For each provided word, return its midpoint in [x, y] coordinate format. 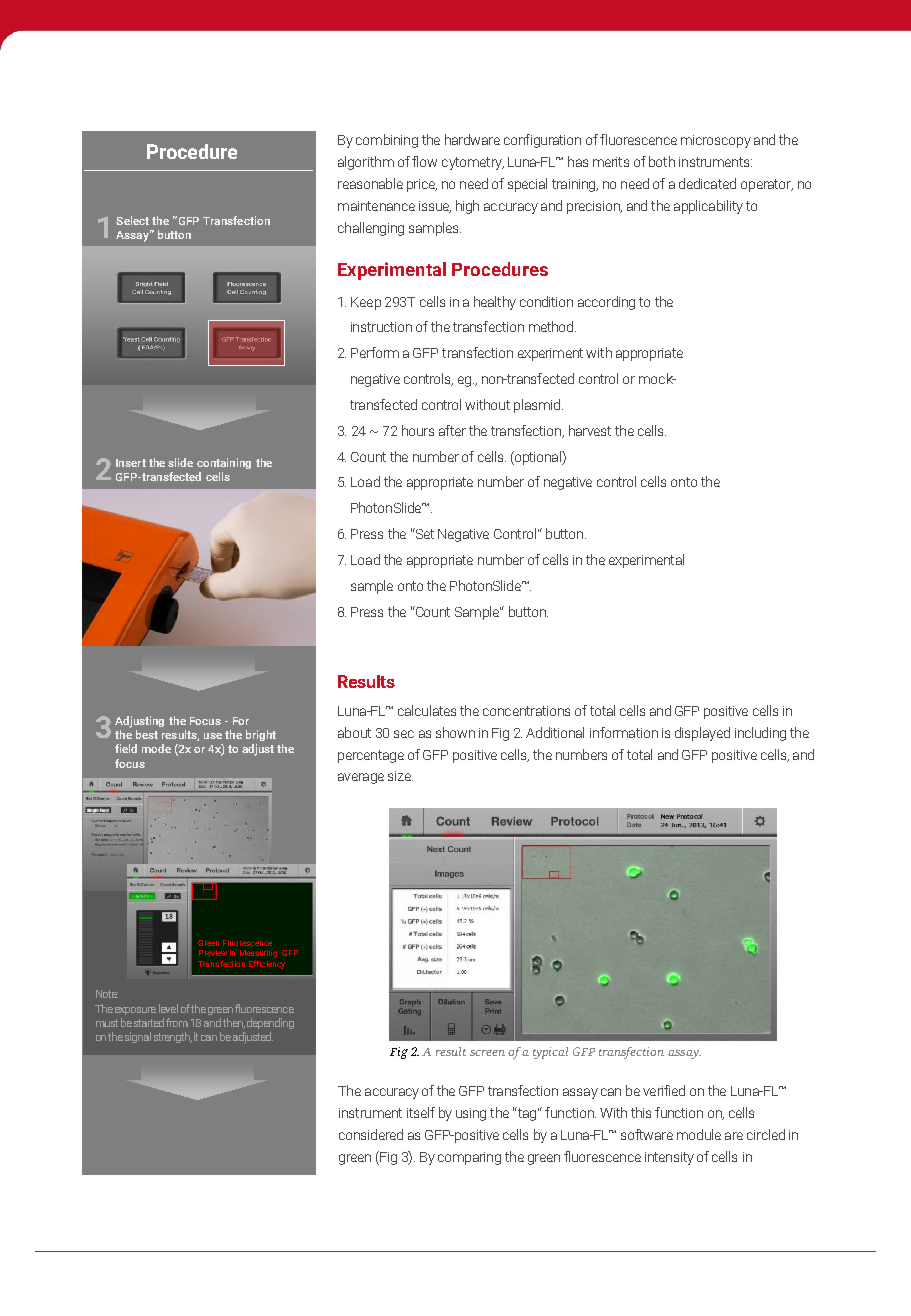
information [624, 732]
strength [173, 1037]
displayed [702, 734]
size [400, 776]
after [452, 430]
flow [424, 161]
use [213, 736]
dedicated [707, 183]
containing [224, 463]
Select [132, 220]
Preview [213, 953]
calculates [427, 710]
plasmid [537, 406]
